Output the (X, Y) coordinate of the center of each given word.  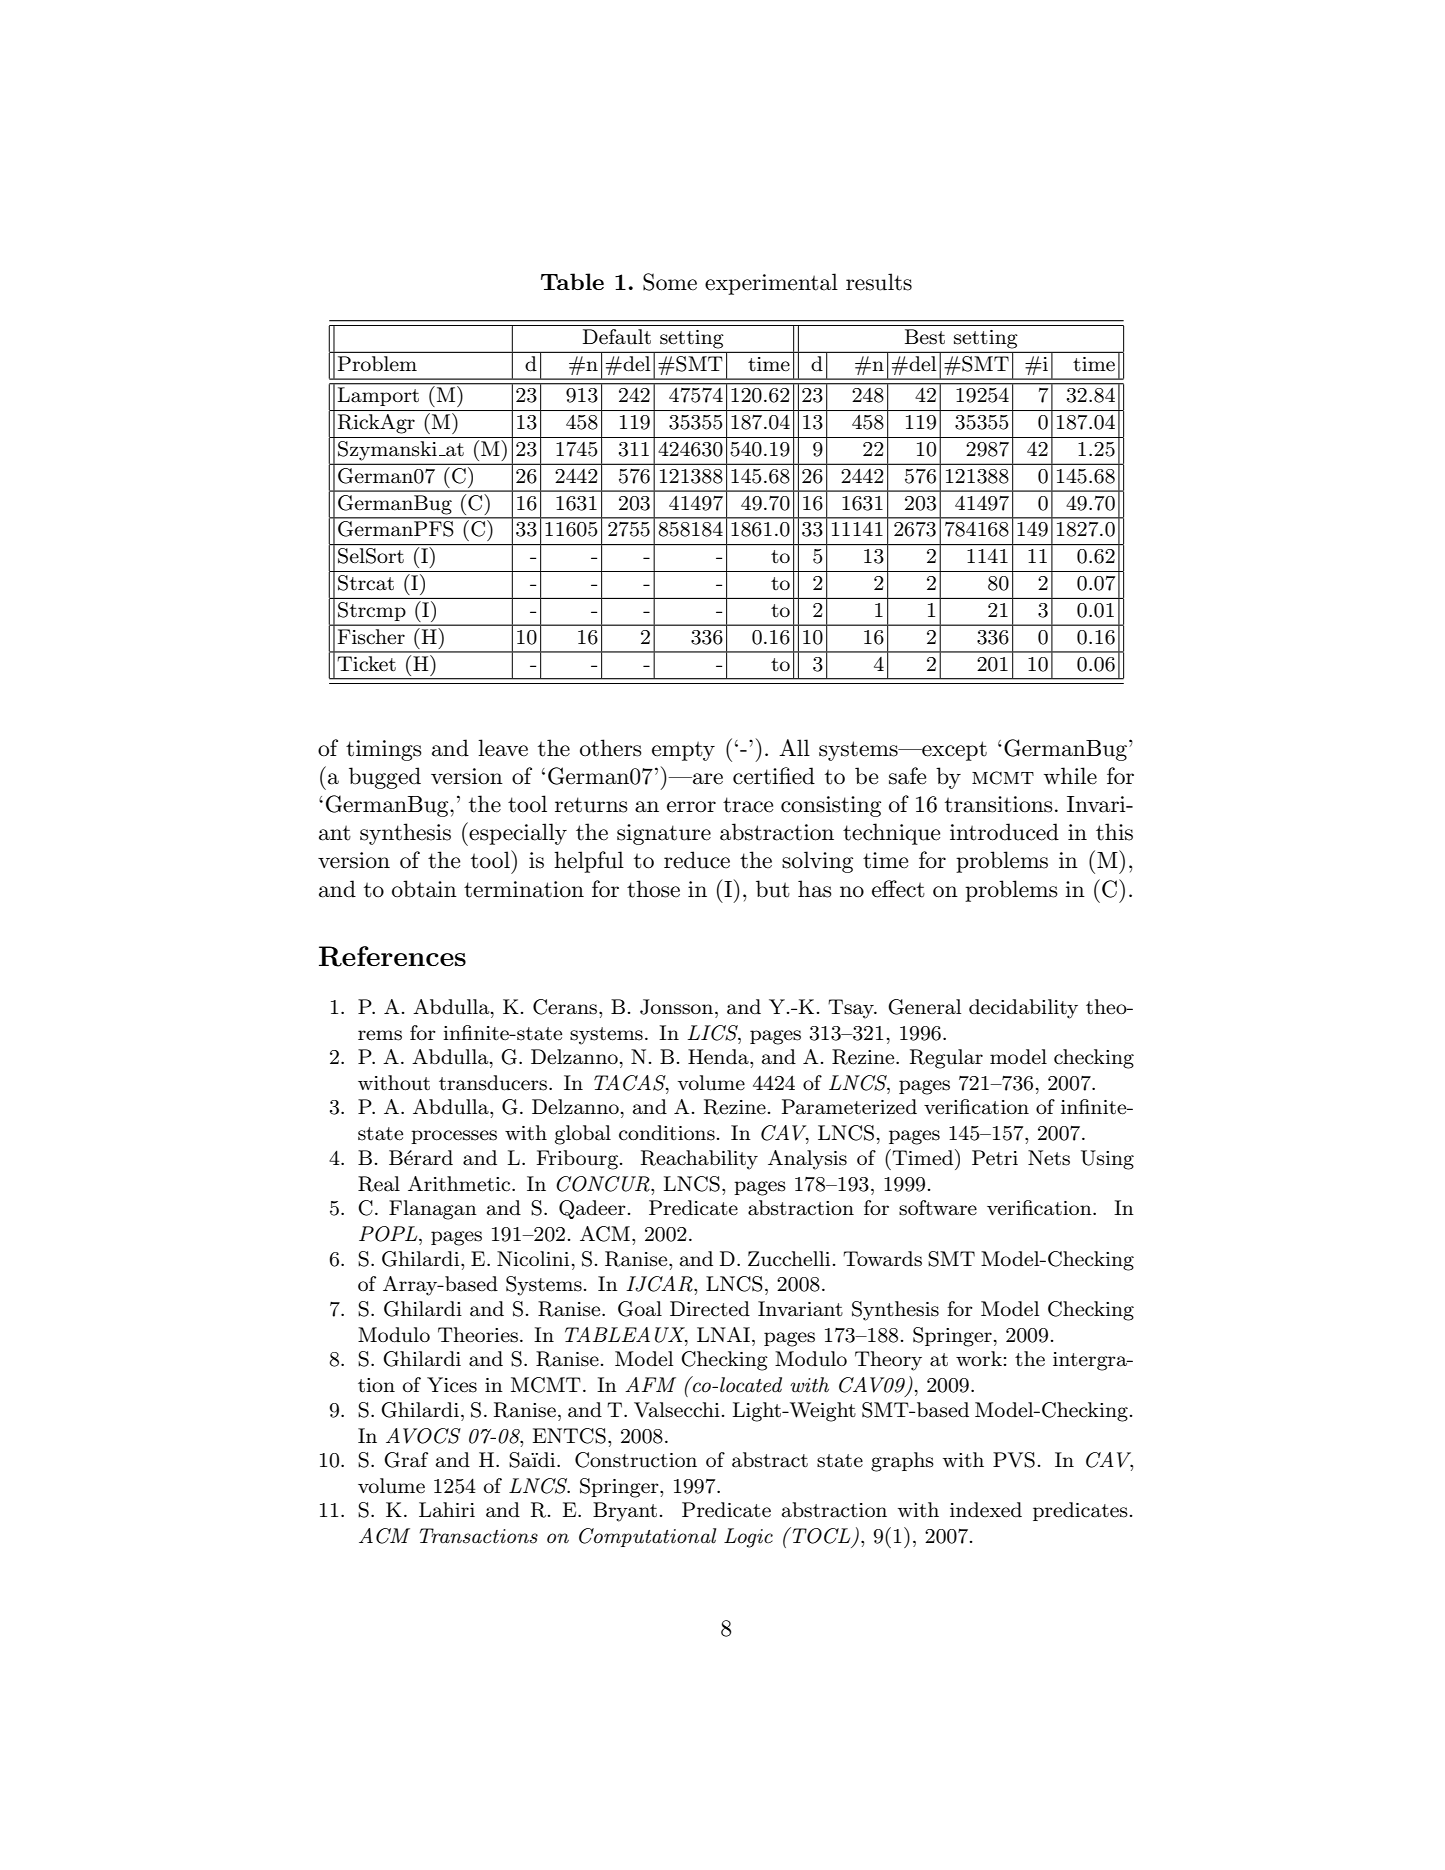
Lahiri (447, 1510)
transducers (493, 1083)
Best (925, 337)
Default (617, 337)
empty (683, 751)
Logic (748, 1538)
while (1070, 776)
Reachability (699, 1160)
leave (503, 748)
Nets (1049, 1158)
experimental (771, 284)
